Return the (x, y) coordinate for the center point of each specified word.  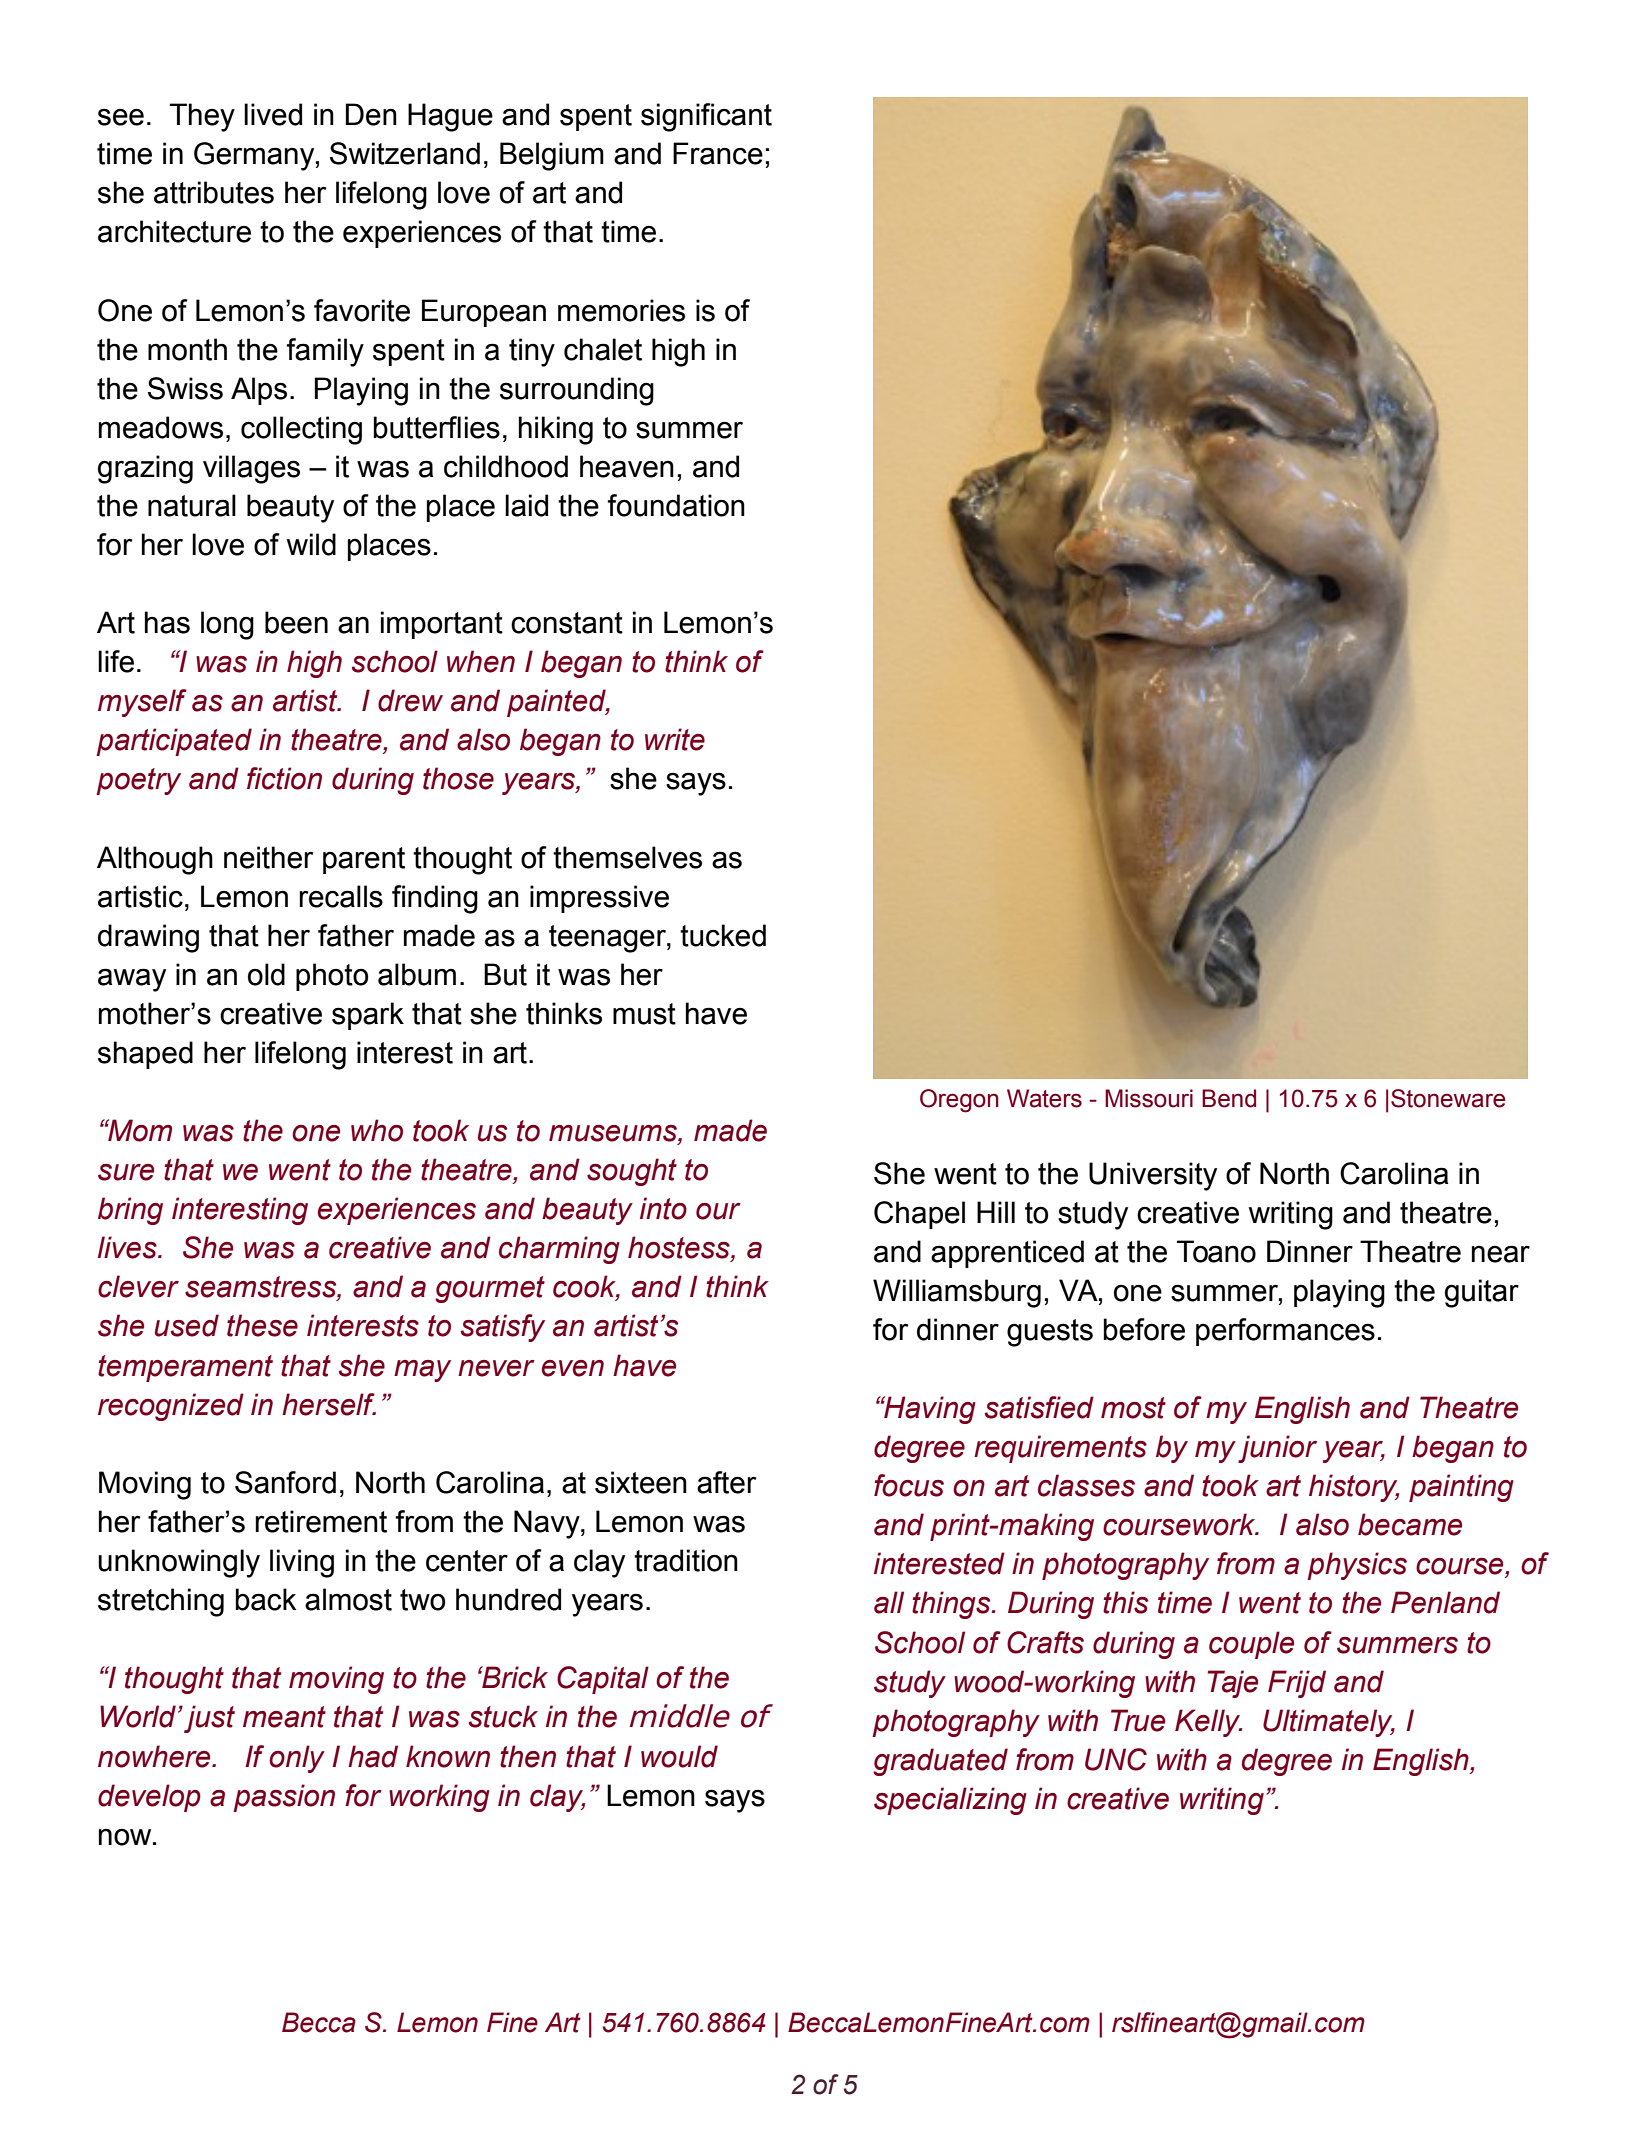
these (262, 1325)
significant (706, 117)
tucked (723, 935)
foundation (676, 505)
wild (311, 544)
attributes (214, 192)
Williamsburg (957, 1293)
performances (1285, 1332)
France (718, 153)
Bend (1229, 1098)
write (675, 739)
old (266, 974)
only (297, 1759)
